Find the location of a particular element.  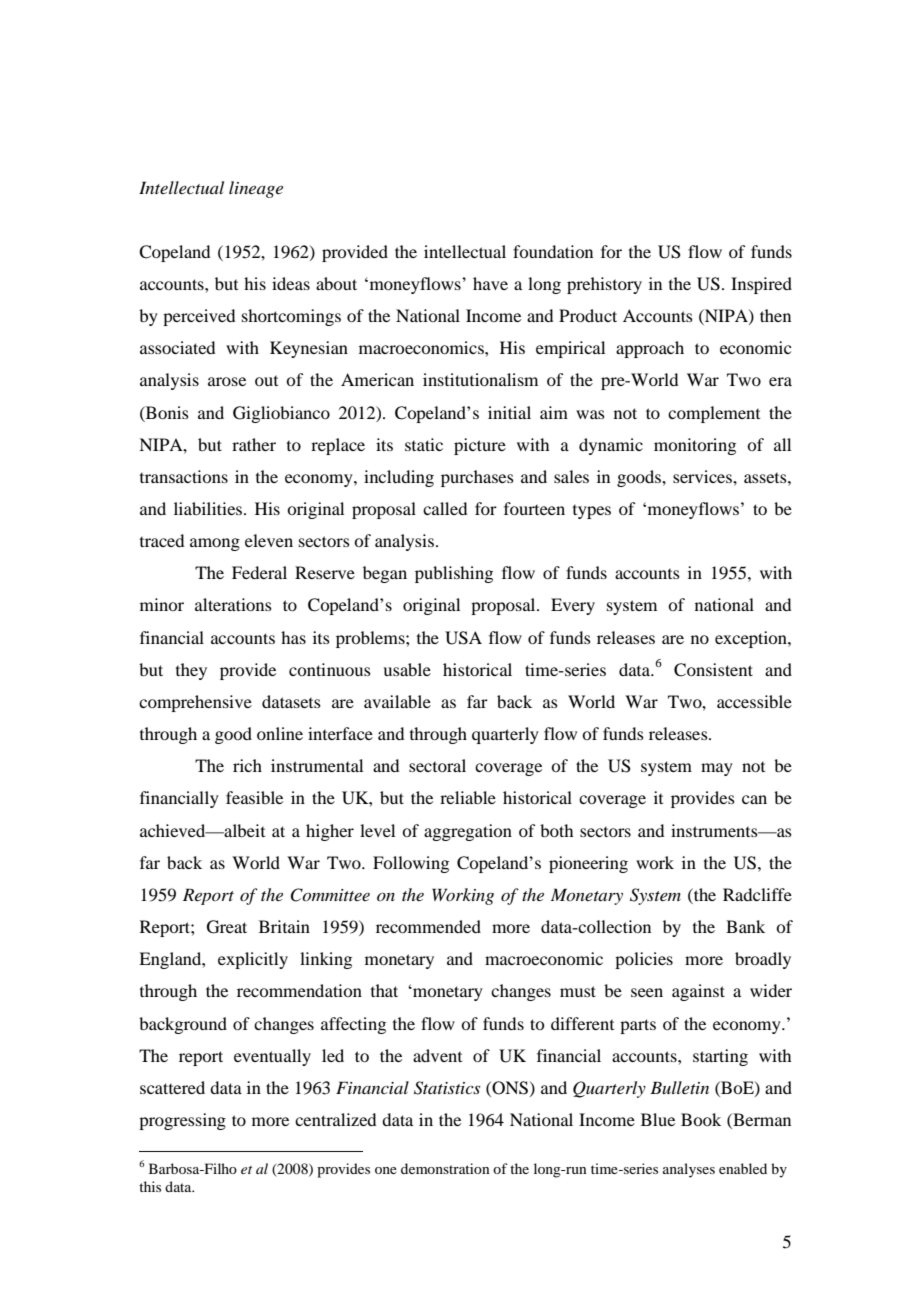

Inspired is located at coordinates (761, 285).
